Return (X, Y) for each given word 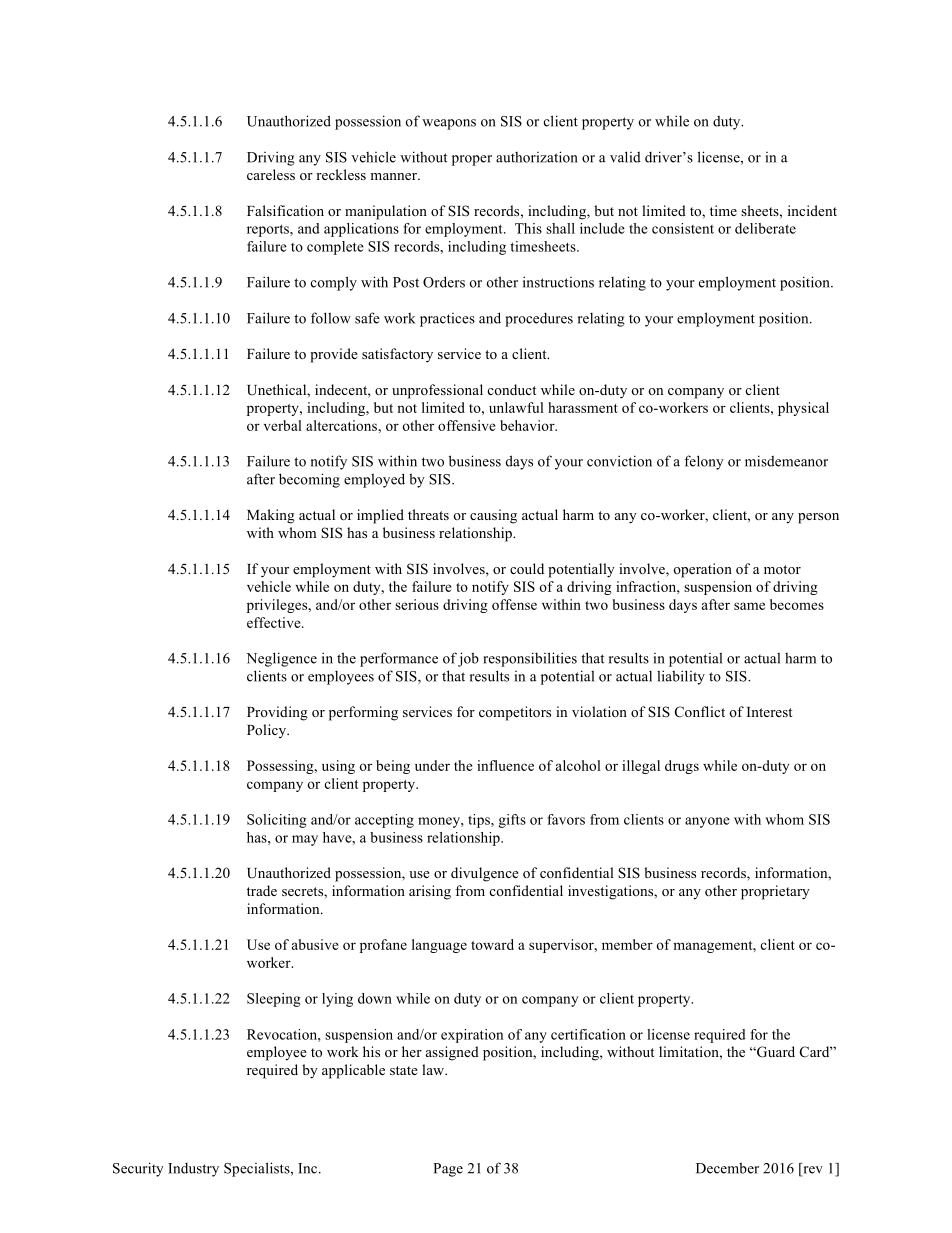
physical (803, 409)
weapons (449, 124)
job (468, 659)
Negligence (281, 659)
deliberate (765, 228)
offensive (467, 425)
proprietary (775, 892)
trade (262, 890)
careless (271, 174)
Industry (193, 1170)
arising (430, 892)
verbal (283, 425)
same (749, 606)
